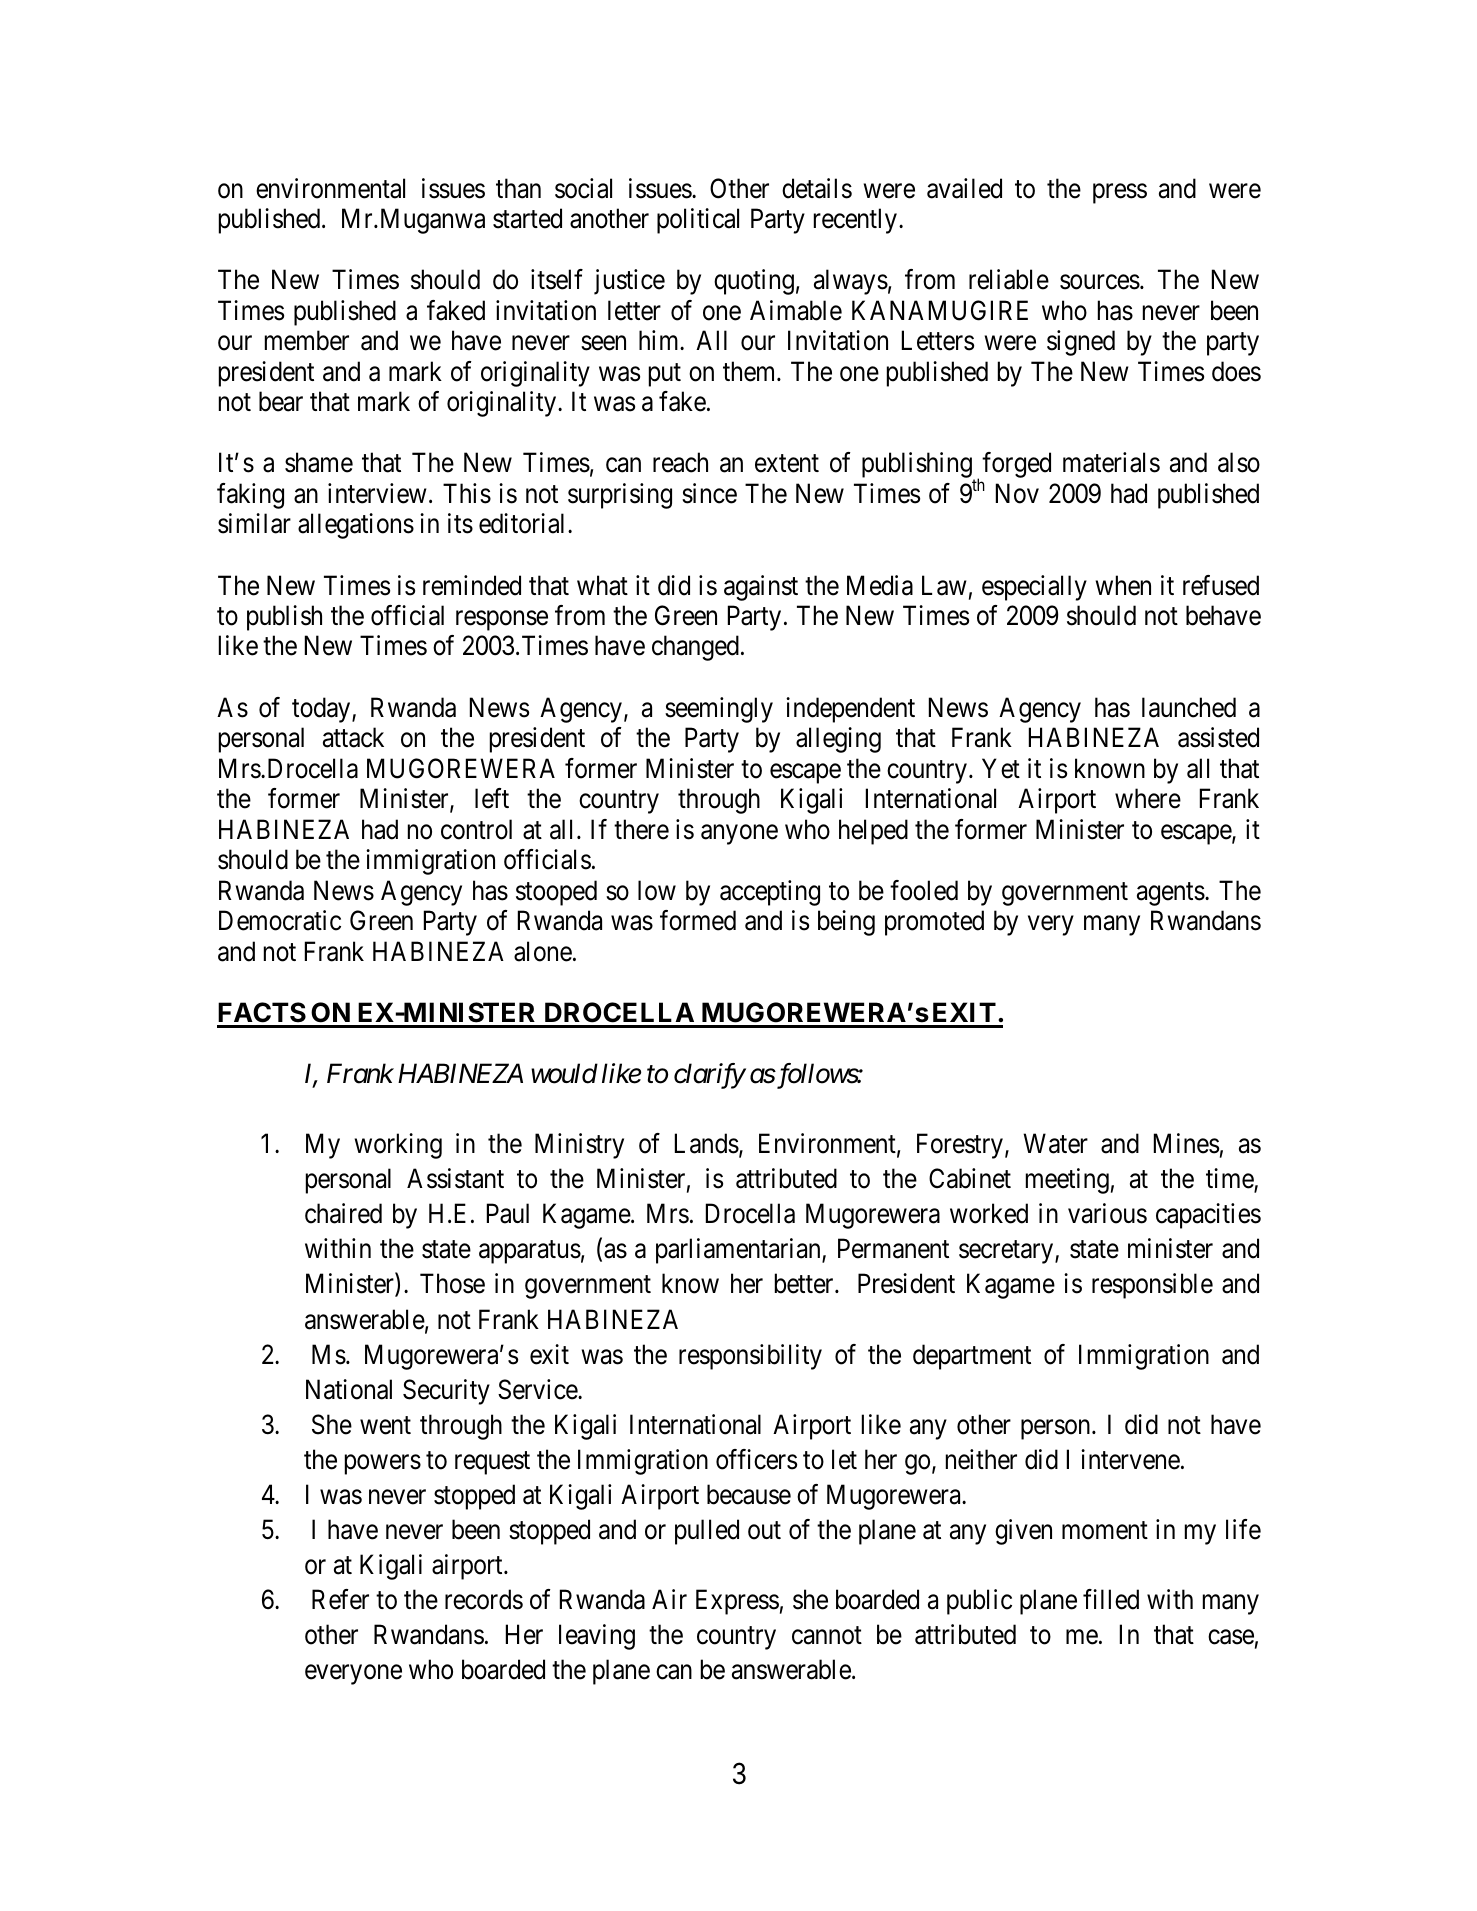 The height and width of the page is (1911, 1477). I want to click on Lands, so click(707, 1143).
